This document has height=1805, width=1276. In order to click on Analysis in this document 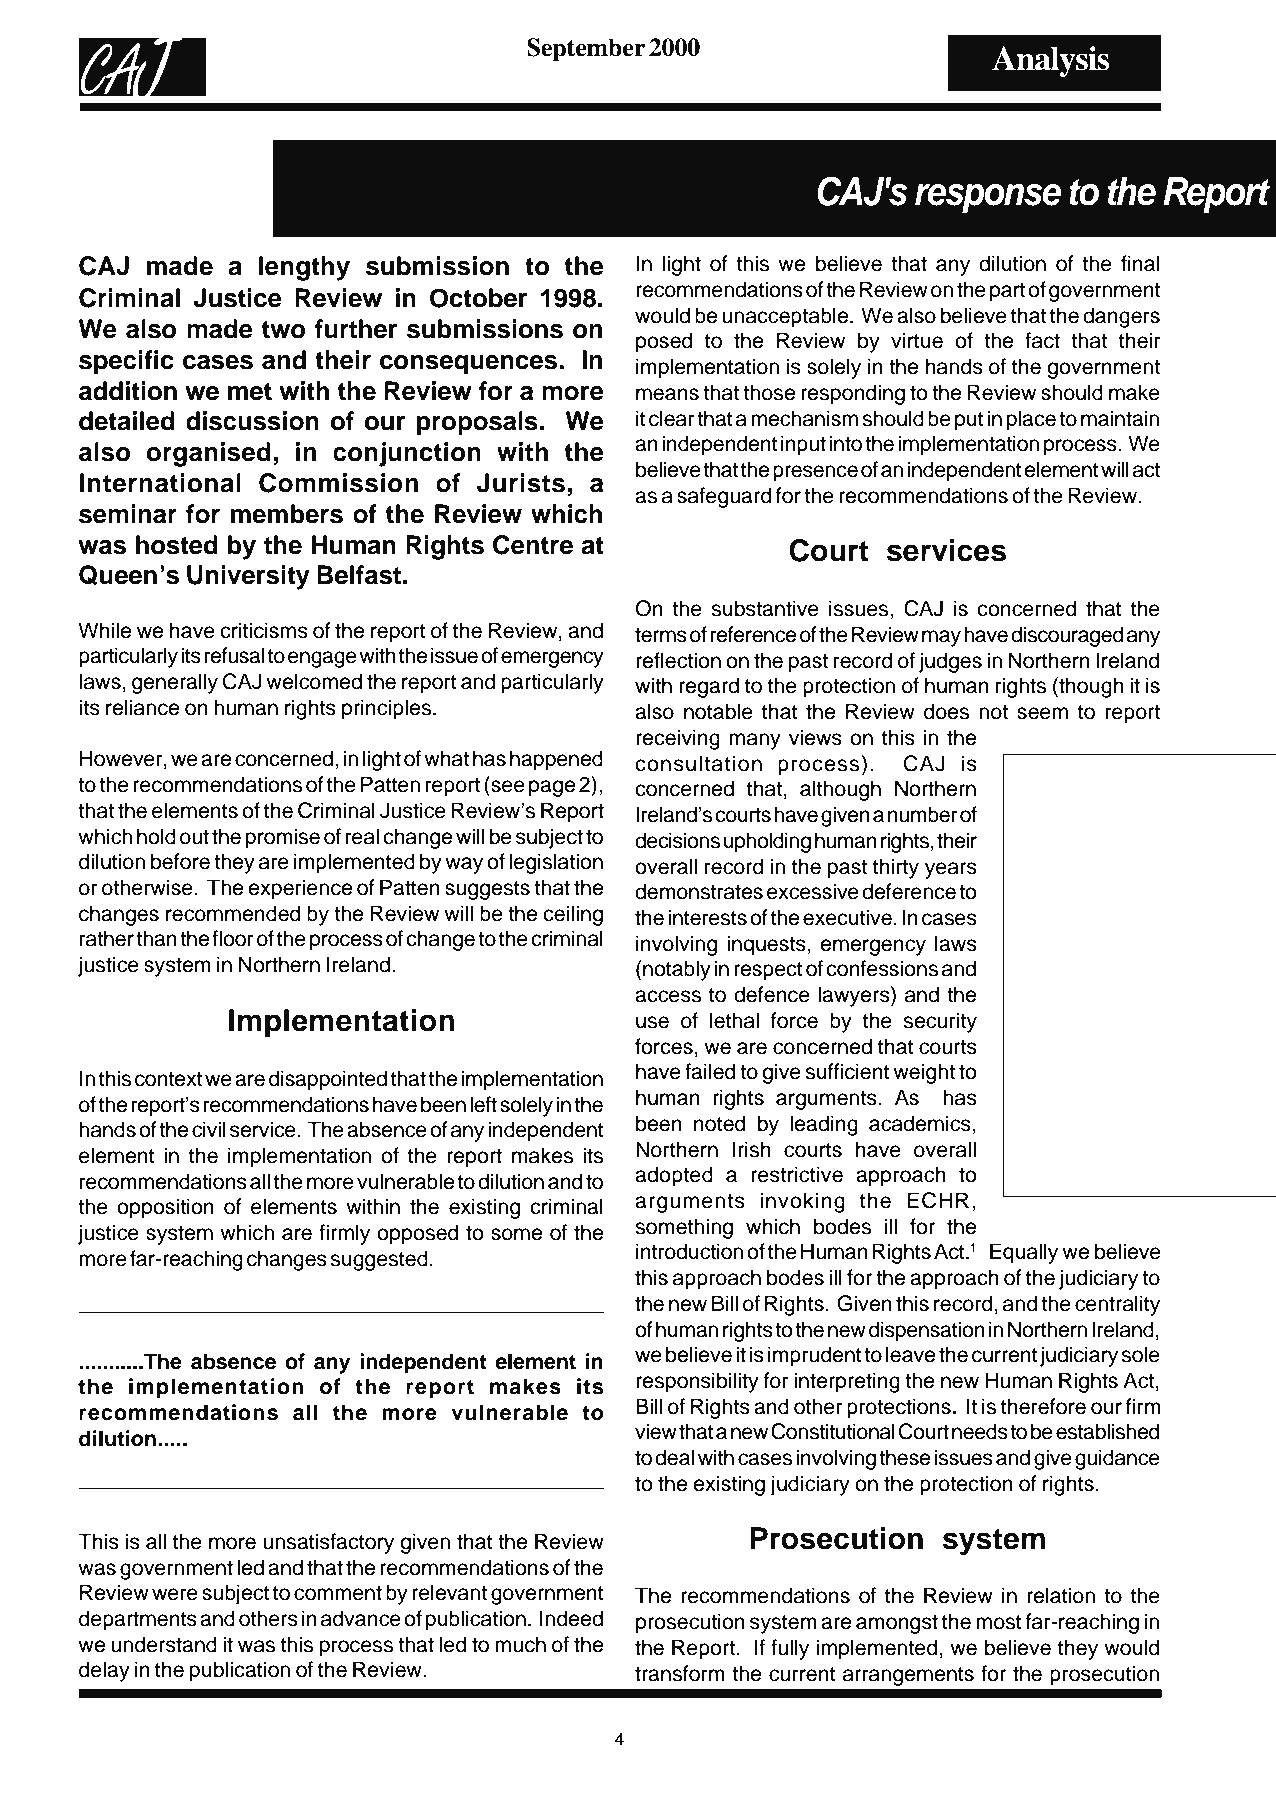, I will do `click(1050, 61)`.
